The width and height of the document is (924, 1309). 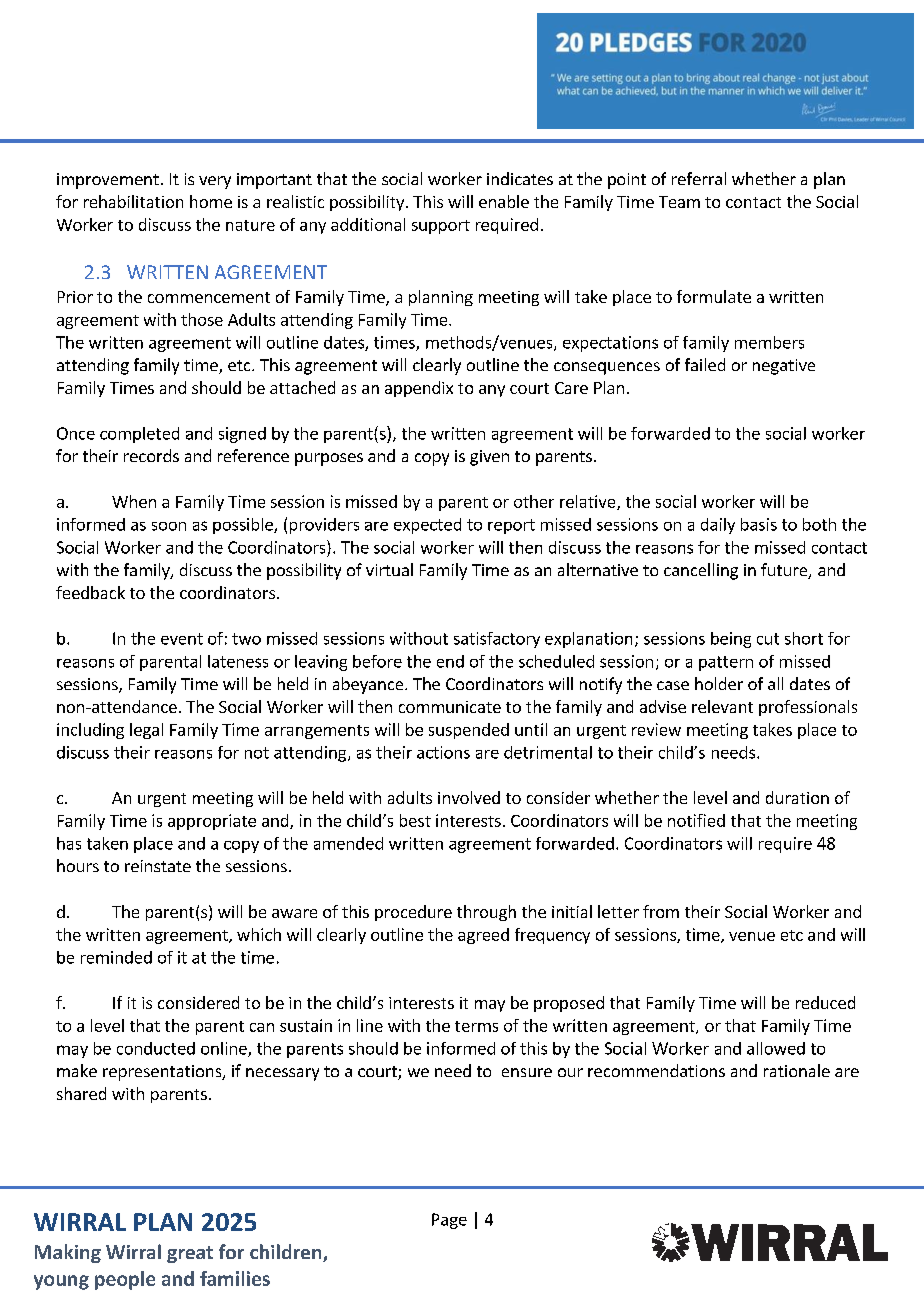 What do you see at coordinates (133, 201) in the document?
I see `rehabilitation` at bounding box center [133, 201].
